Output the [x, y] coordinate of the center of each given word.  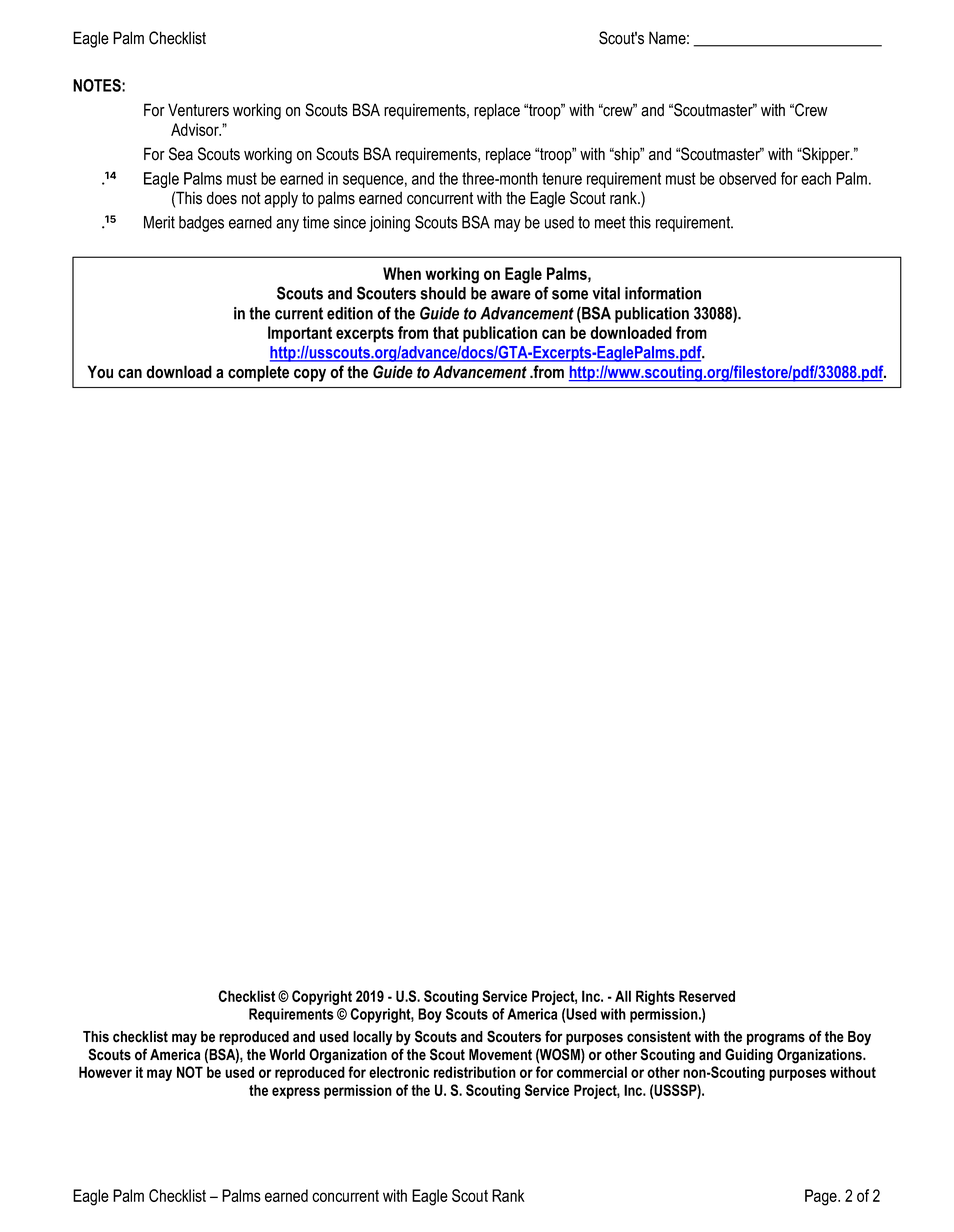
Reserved [707, 996]
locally [372, 1038]
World [287, 1055]
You [100, 372]
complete [258, 373]
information [663, 293]
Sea [181, 154]
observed [747, 178]
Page [822, 1197]
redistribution [475, 1072]
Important [300, 334]
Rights [655, 997]
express [296, 1093]
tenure [562, 178]
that [446, 332]
